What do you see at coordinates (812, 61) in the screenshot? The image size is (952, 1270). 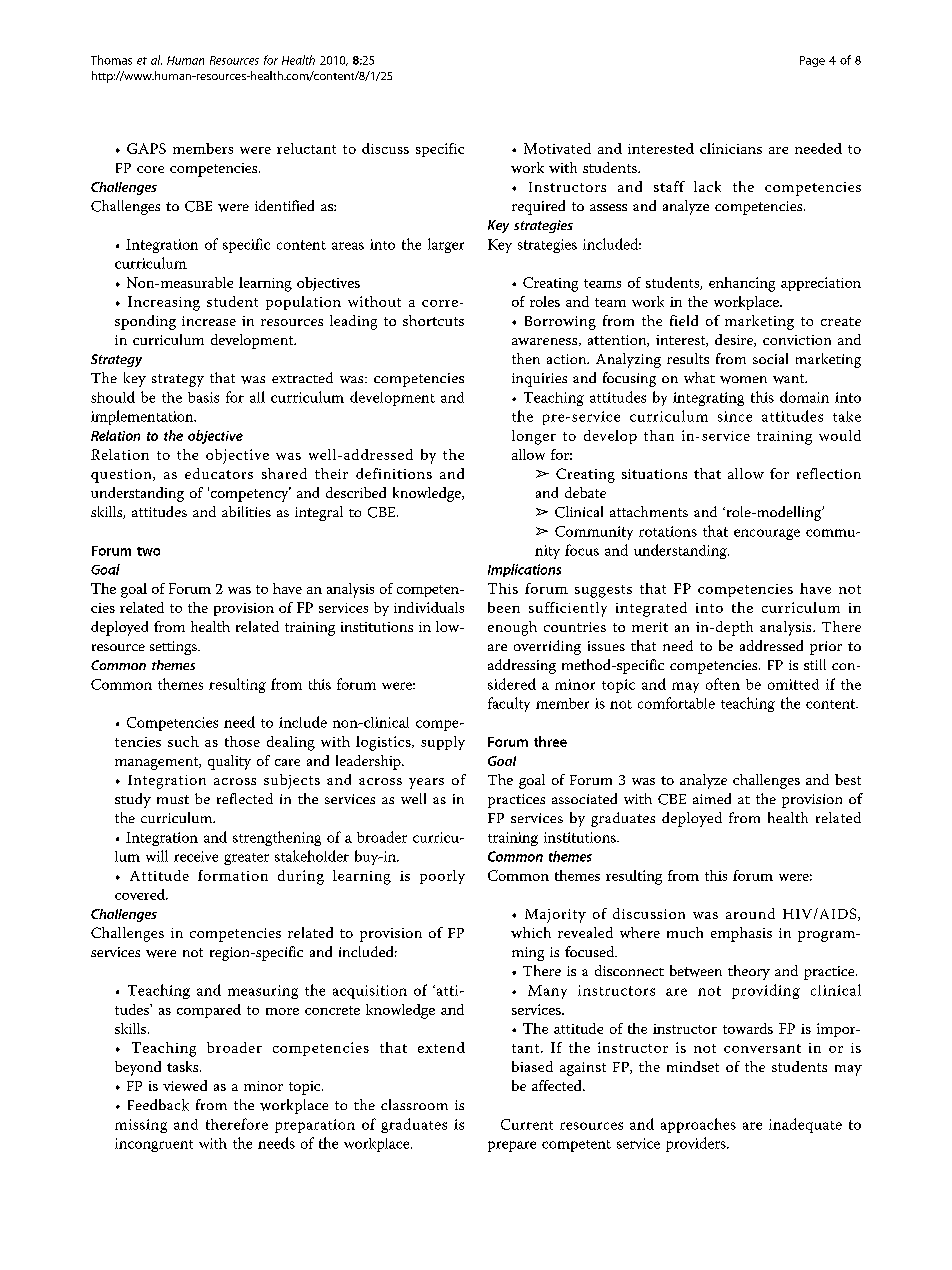 I see `Page` at bounding box center [812, 61].
